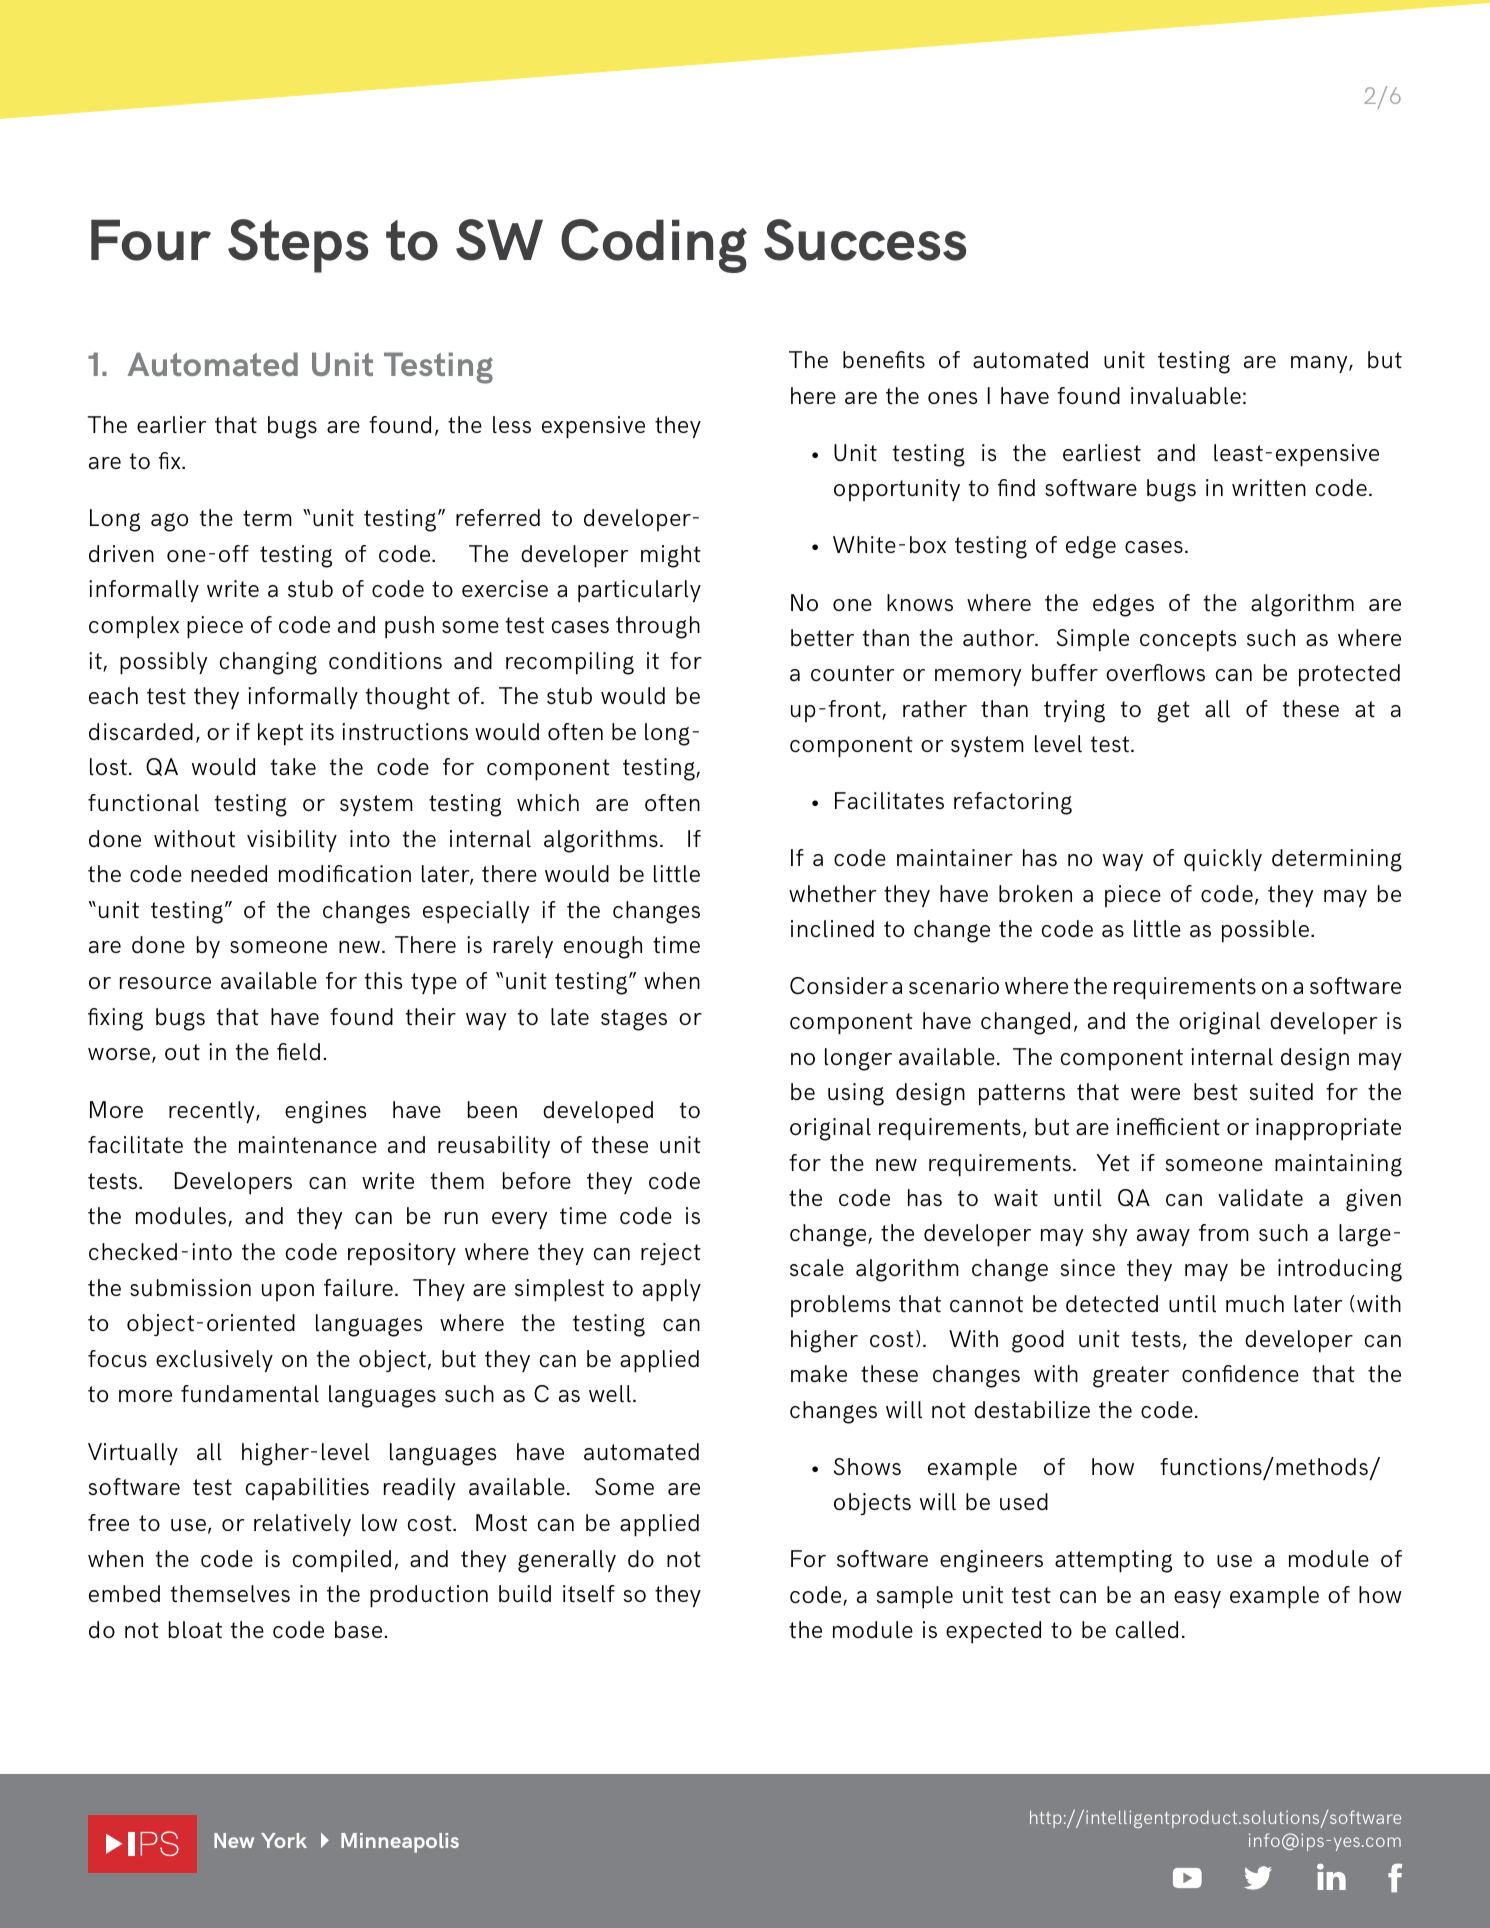 Image resolution: width=1490 pixels, height=1928 pixels. I want to click on York, so click(284, 1840).
